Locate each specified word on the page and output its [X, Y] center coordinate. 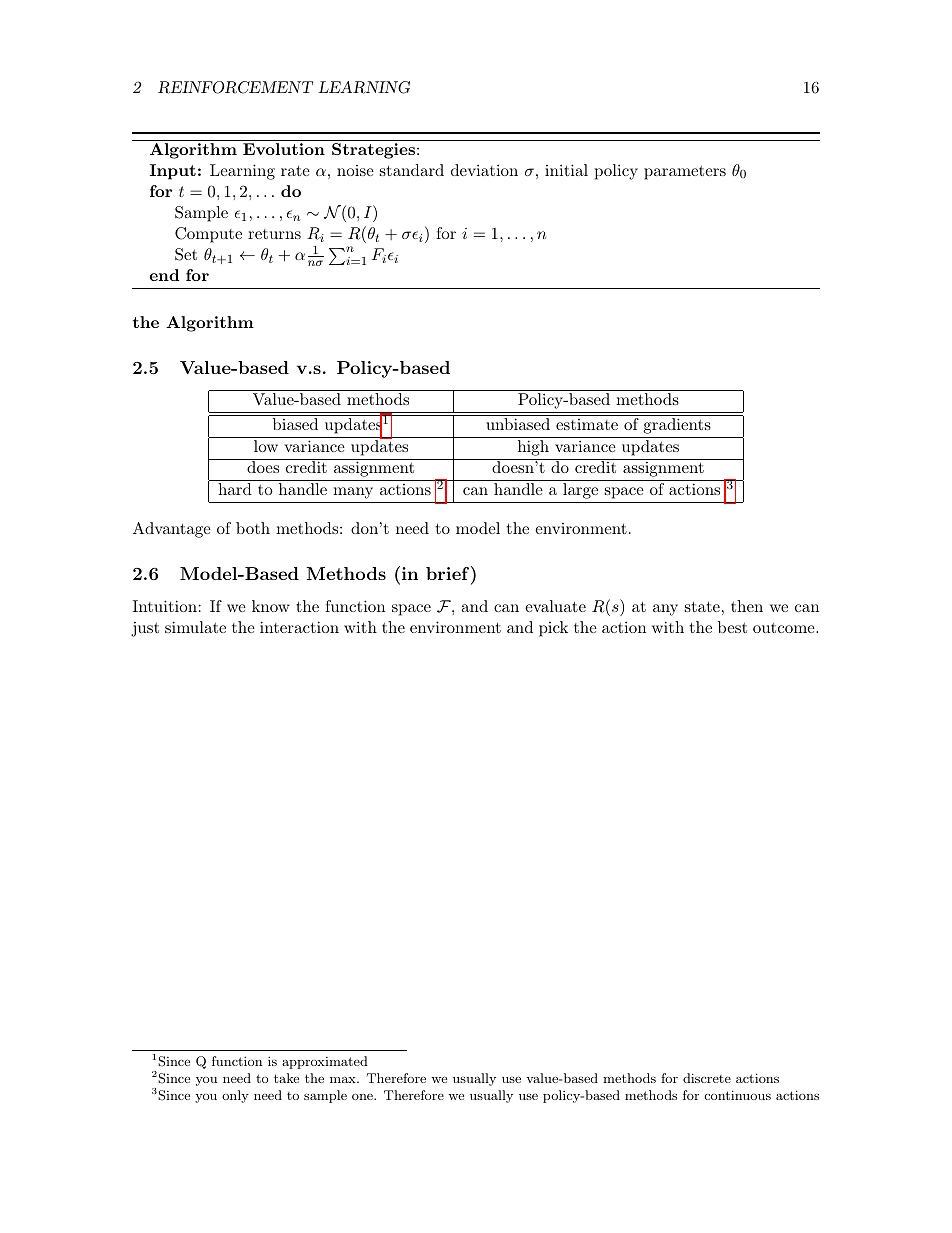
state [702, 606]
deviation [484, 170]
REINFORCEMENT [235, 87]
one [363, 1097]
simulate [195, 627]
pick [553, 629]
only [235, 1096]
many [353, 493]
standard [412, 170]
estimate [587, 424]
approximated [325, 1062]
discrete [707, 1078]
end [164, 275]
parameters [685, 173]
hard [235, 489]
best [732, 627]
